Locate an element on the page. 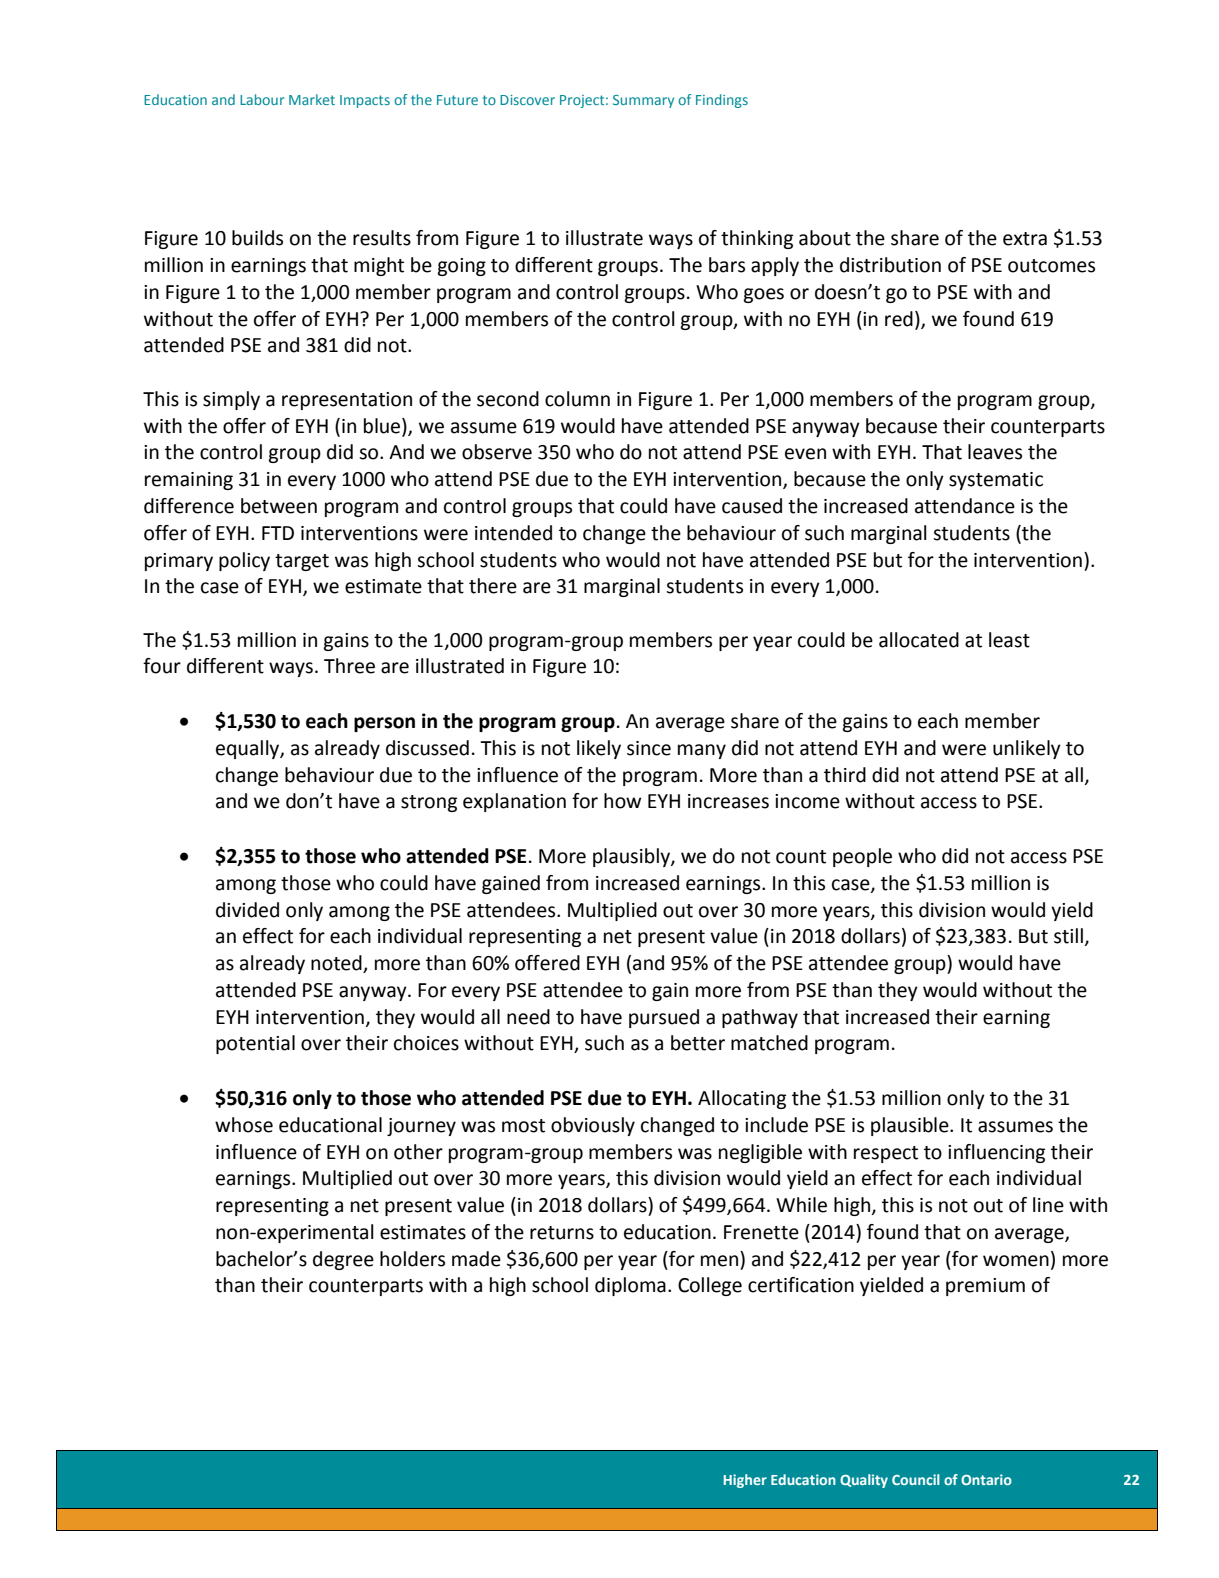 The width and height of the document is (1219, 1578). Labour is located at coordinates (262, 99).
